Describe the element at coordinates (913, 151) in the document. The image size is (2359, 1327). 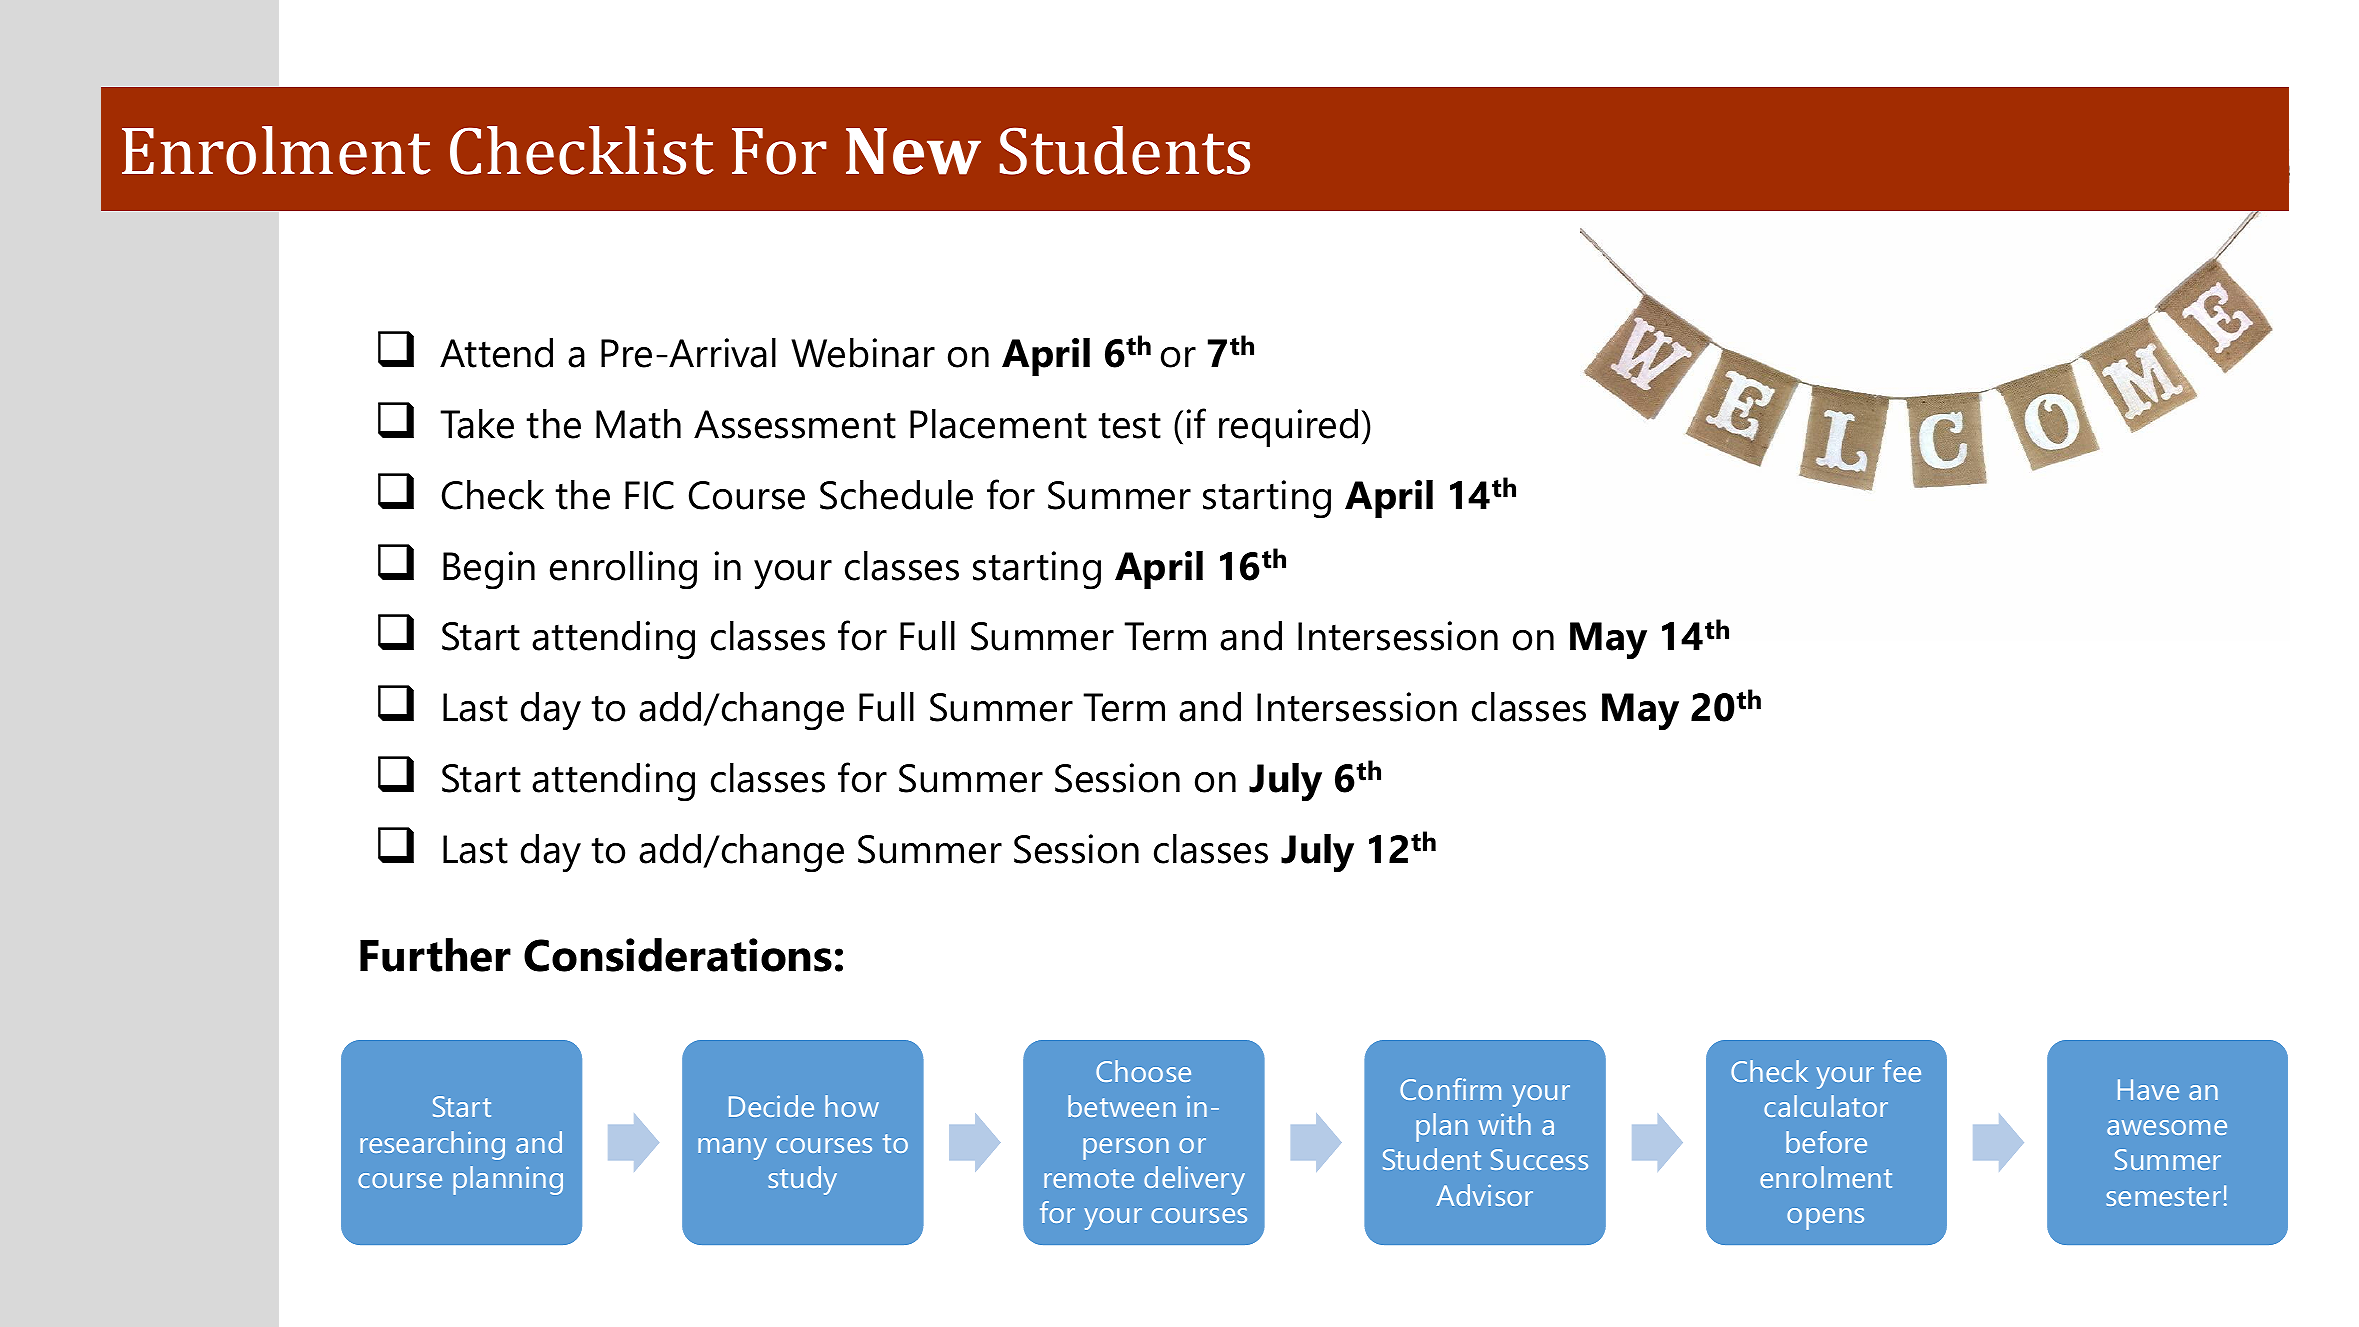
I see `New` at that location.
